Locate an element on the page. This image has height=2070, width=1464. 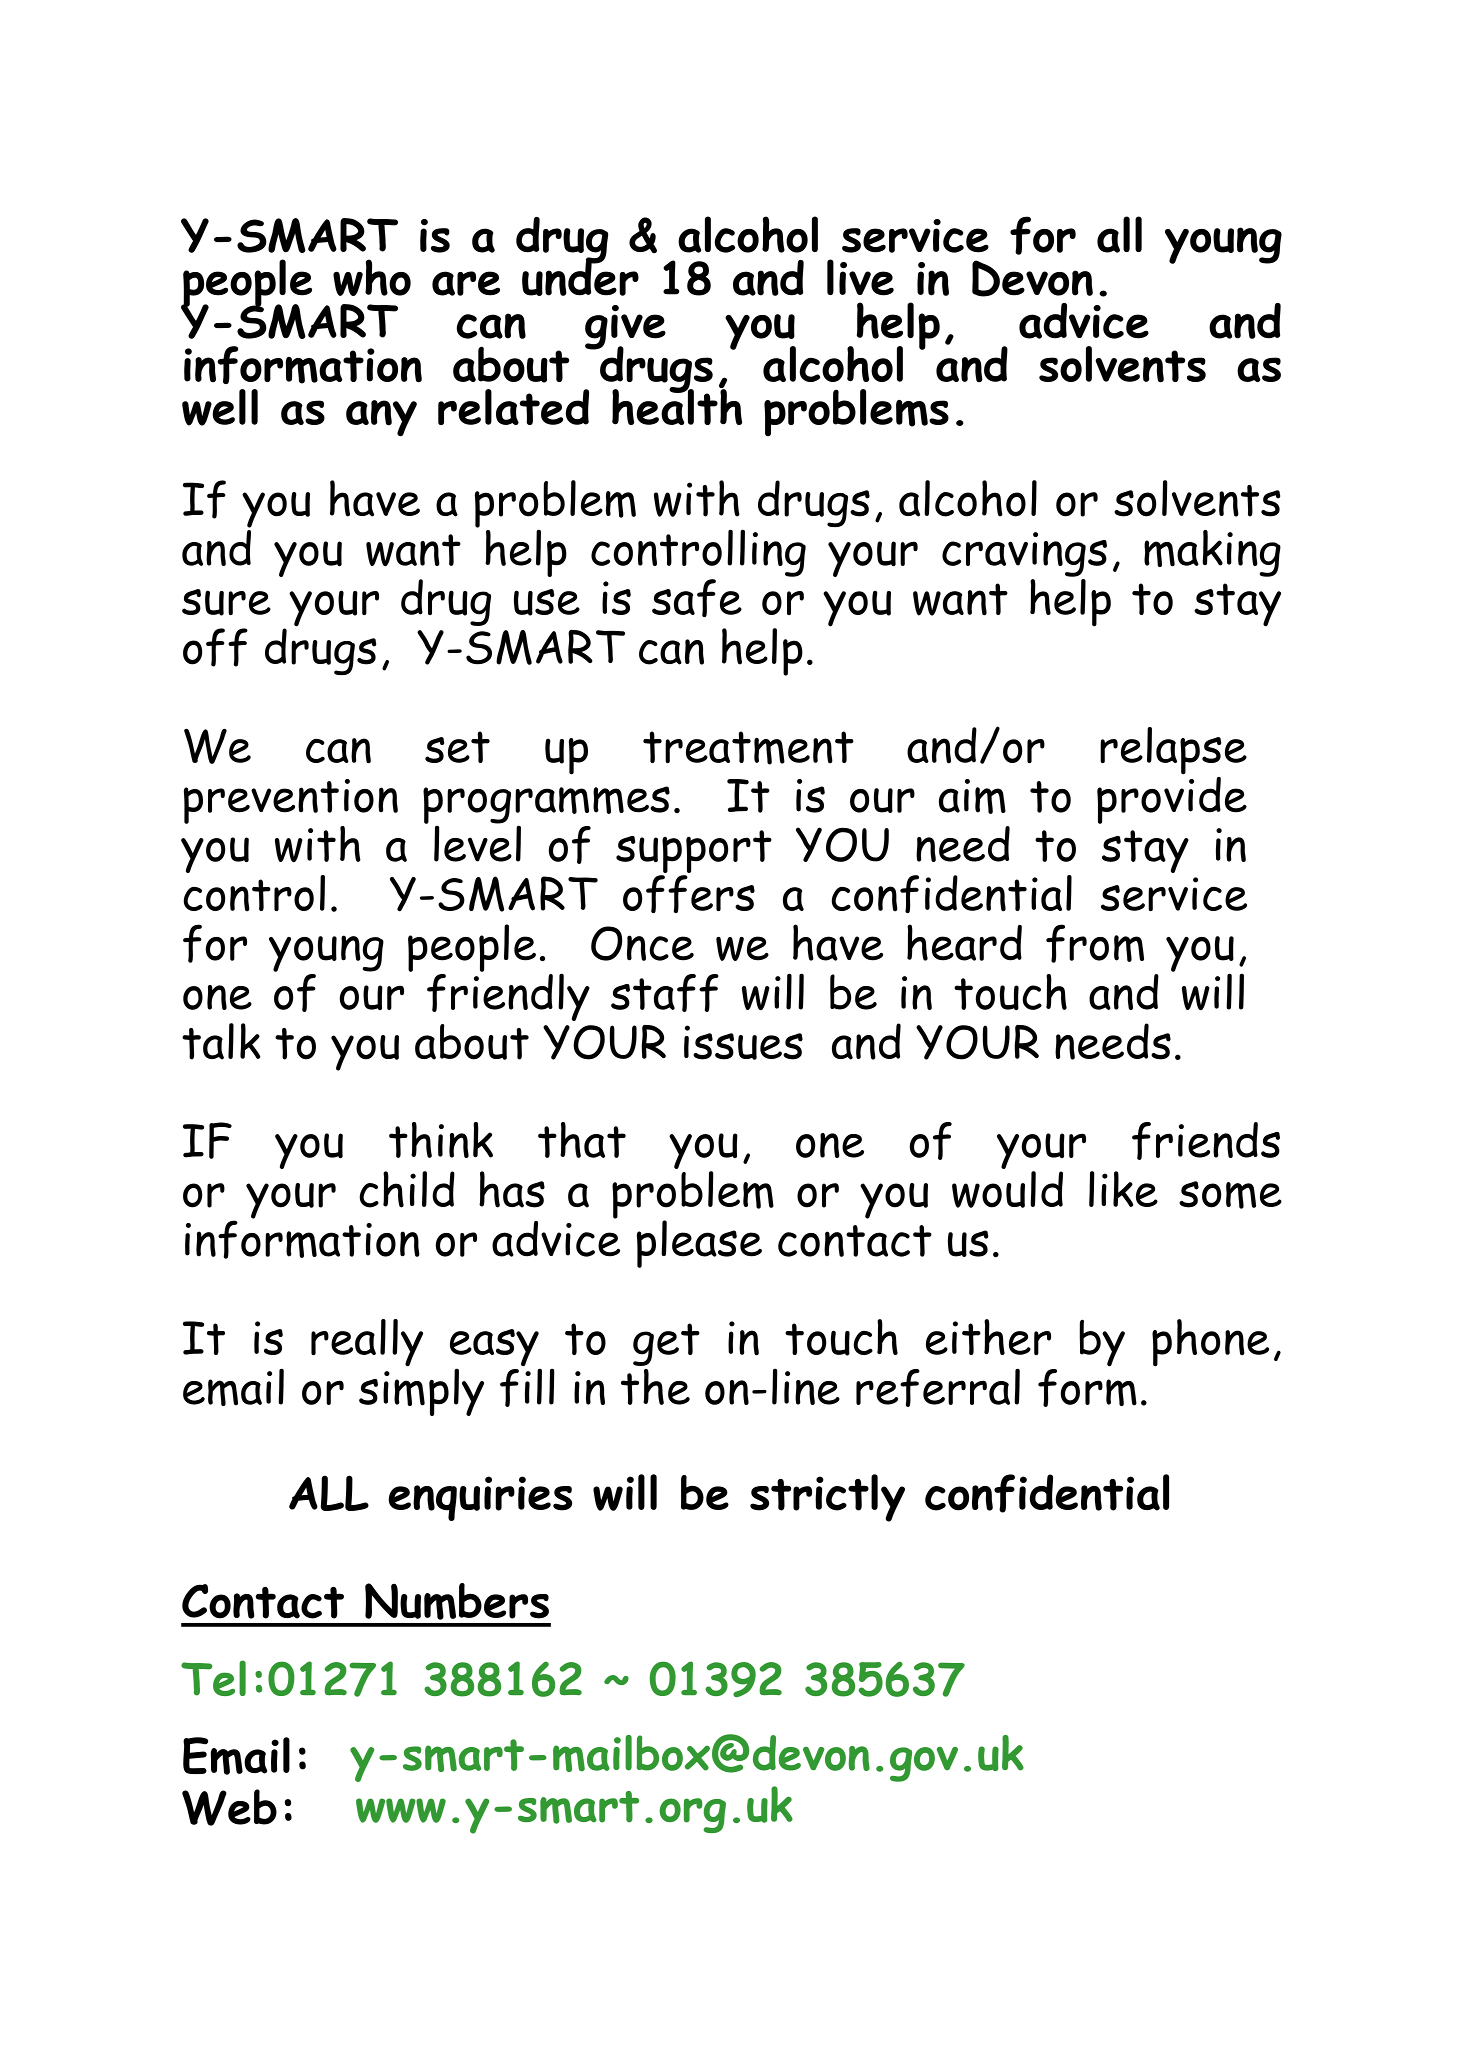
talk is located at coordinates (221, 1041).
